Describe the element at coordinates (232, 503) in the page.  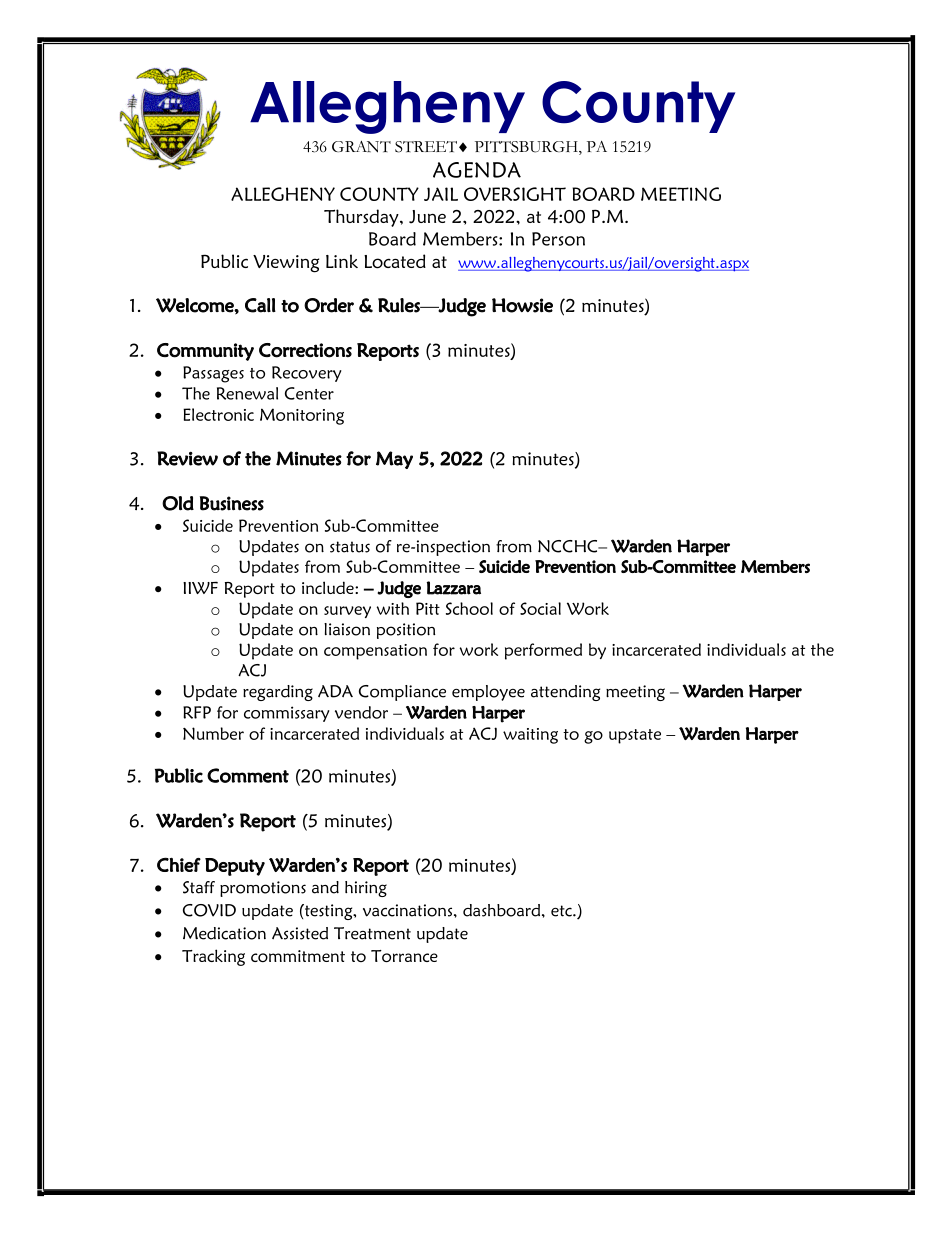
I see `Business` at that location.
